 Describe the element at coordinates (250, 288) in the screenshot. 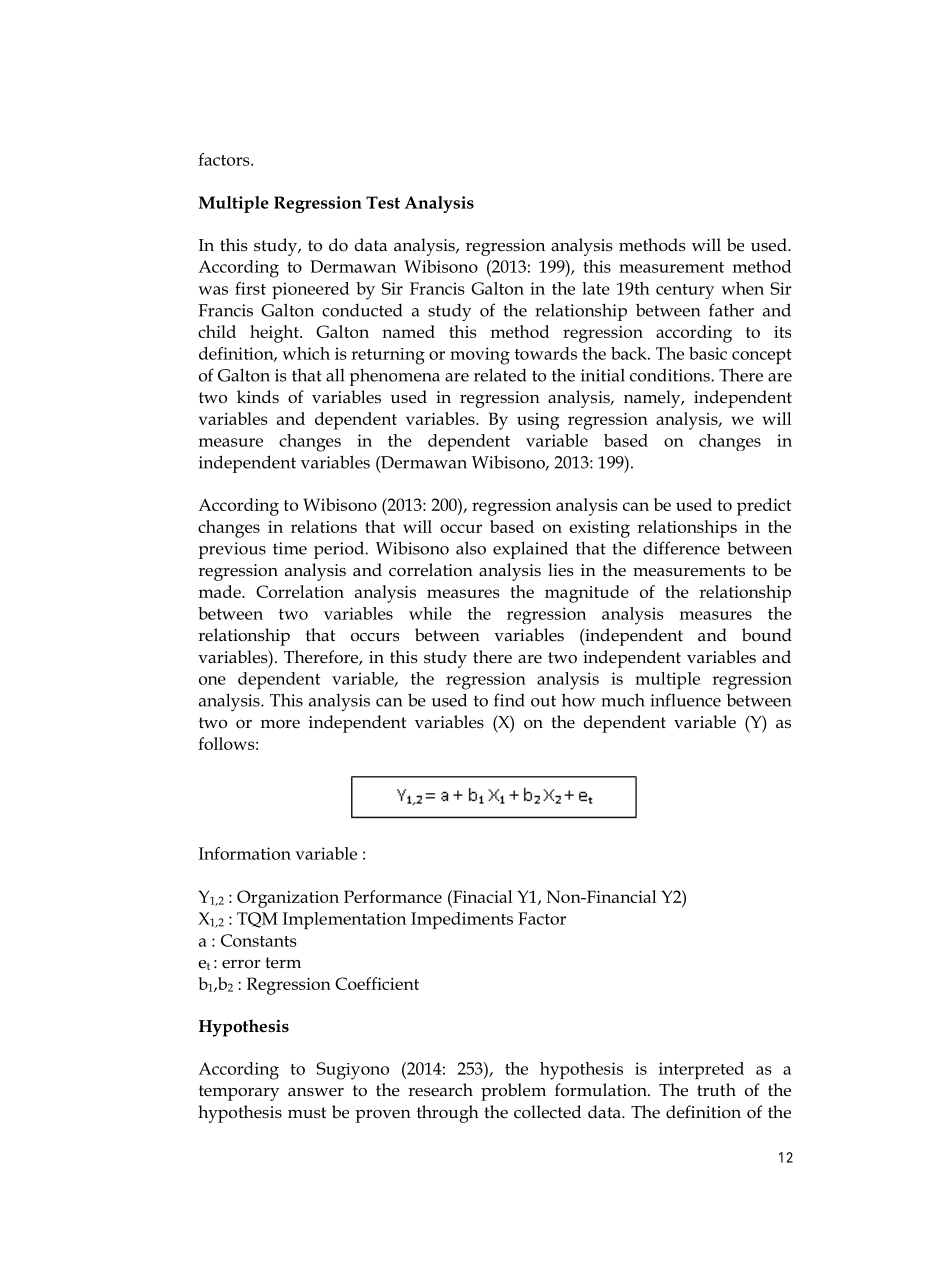

I see `first` at that location.
